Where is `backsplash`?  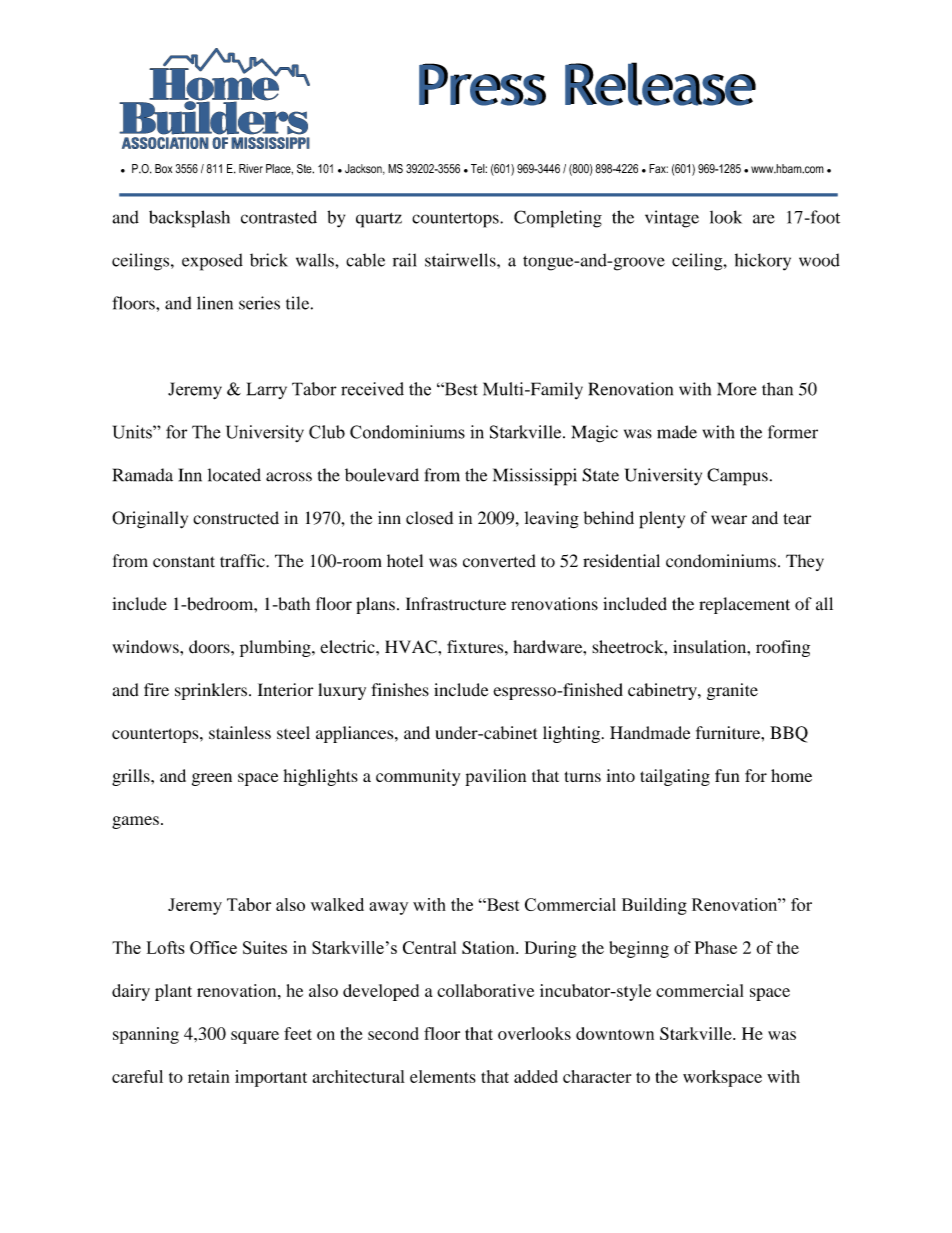
backsplash is located at coordinates (189, 219).
